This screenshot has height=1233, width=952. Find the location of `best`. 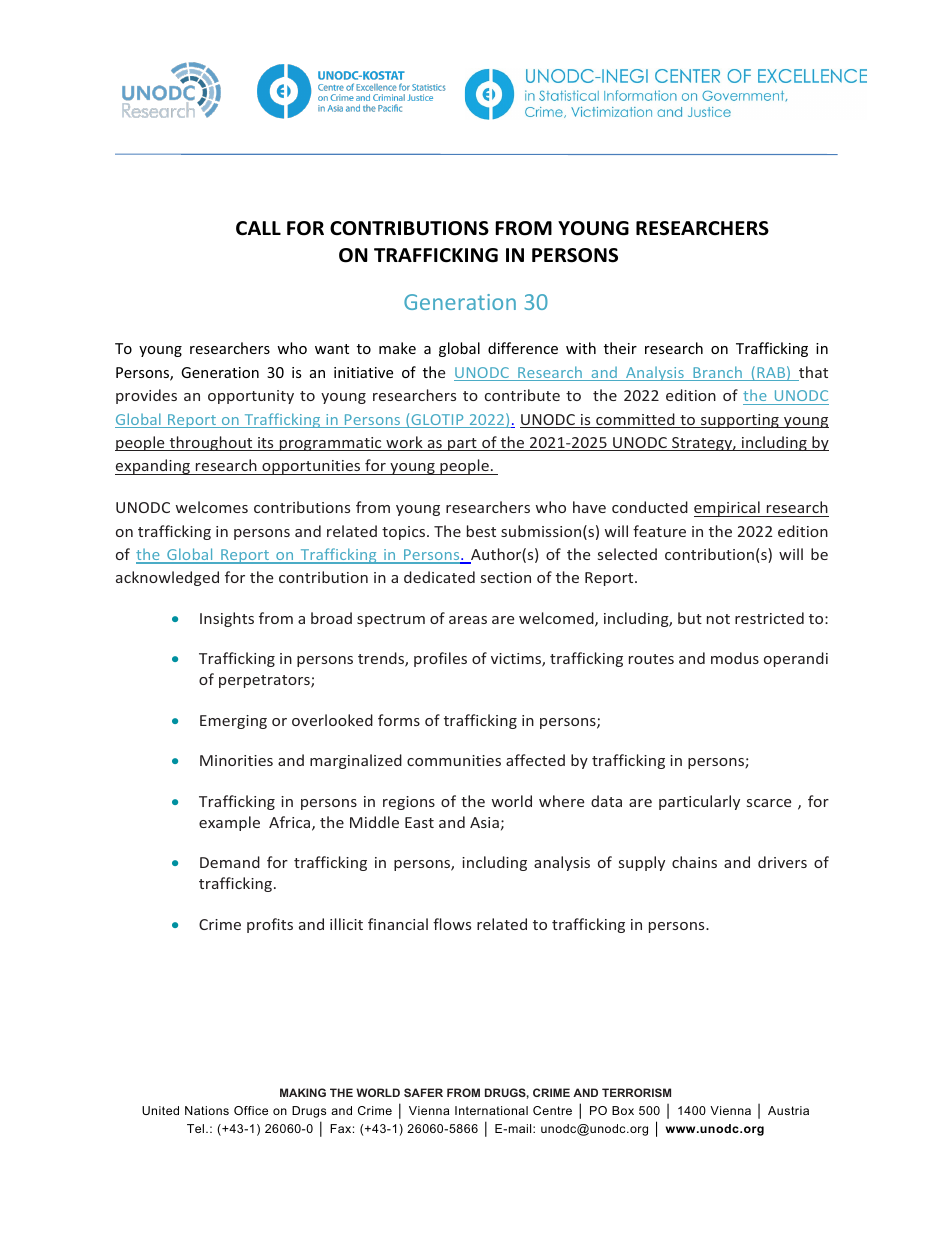

best is located at coordinates (481, 531).
